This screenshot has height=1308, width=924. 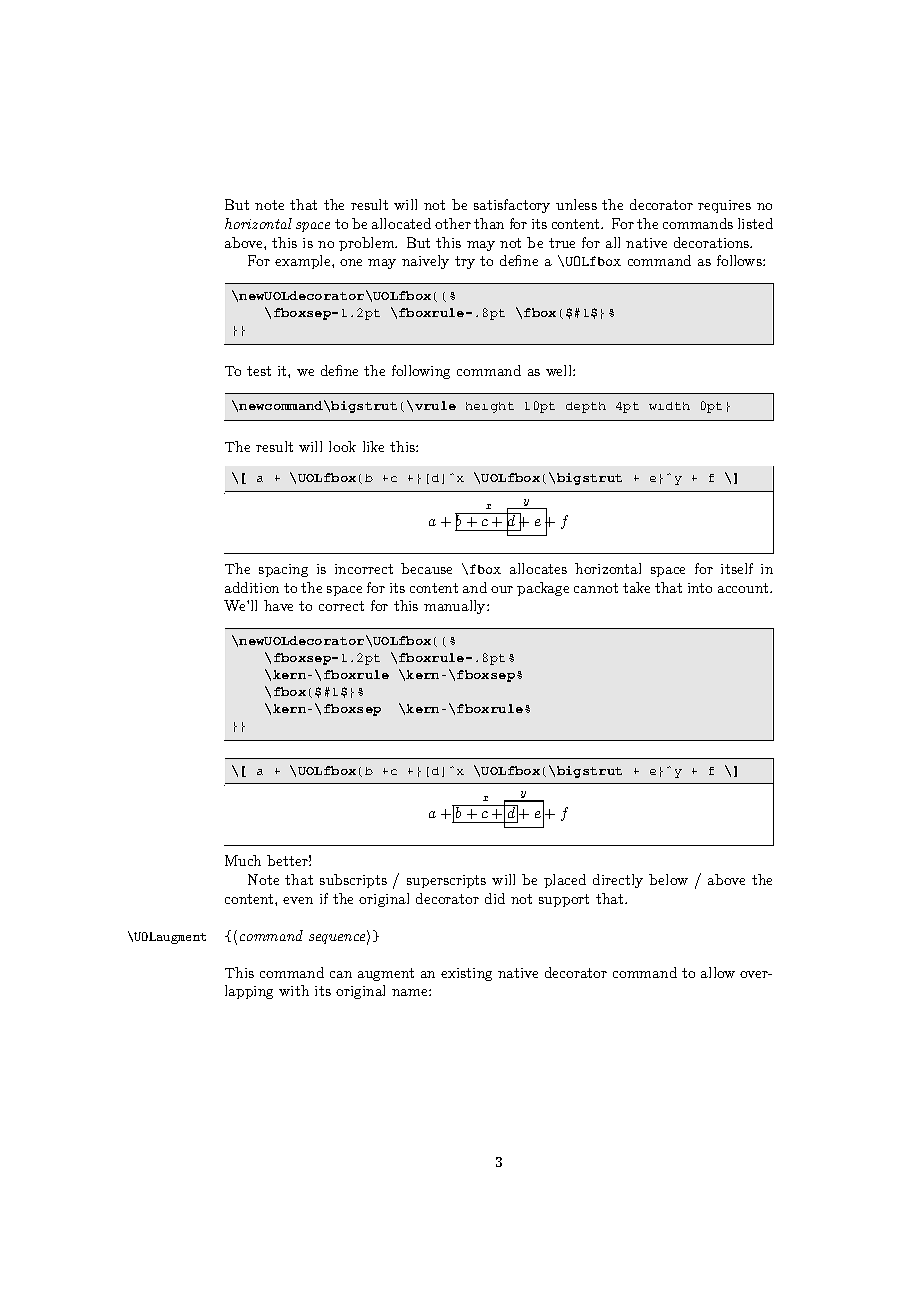 I want to click on than, so click(x=489, y=223).
